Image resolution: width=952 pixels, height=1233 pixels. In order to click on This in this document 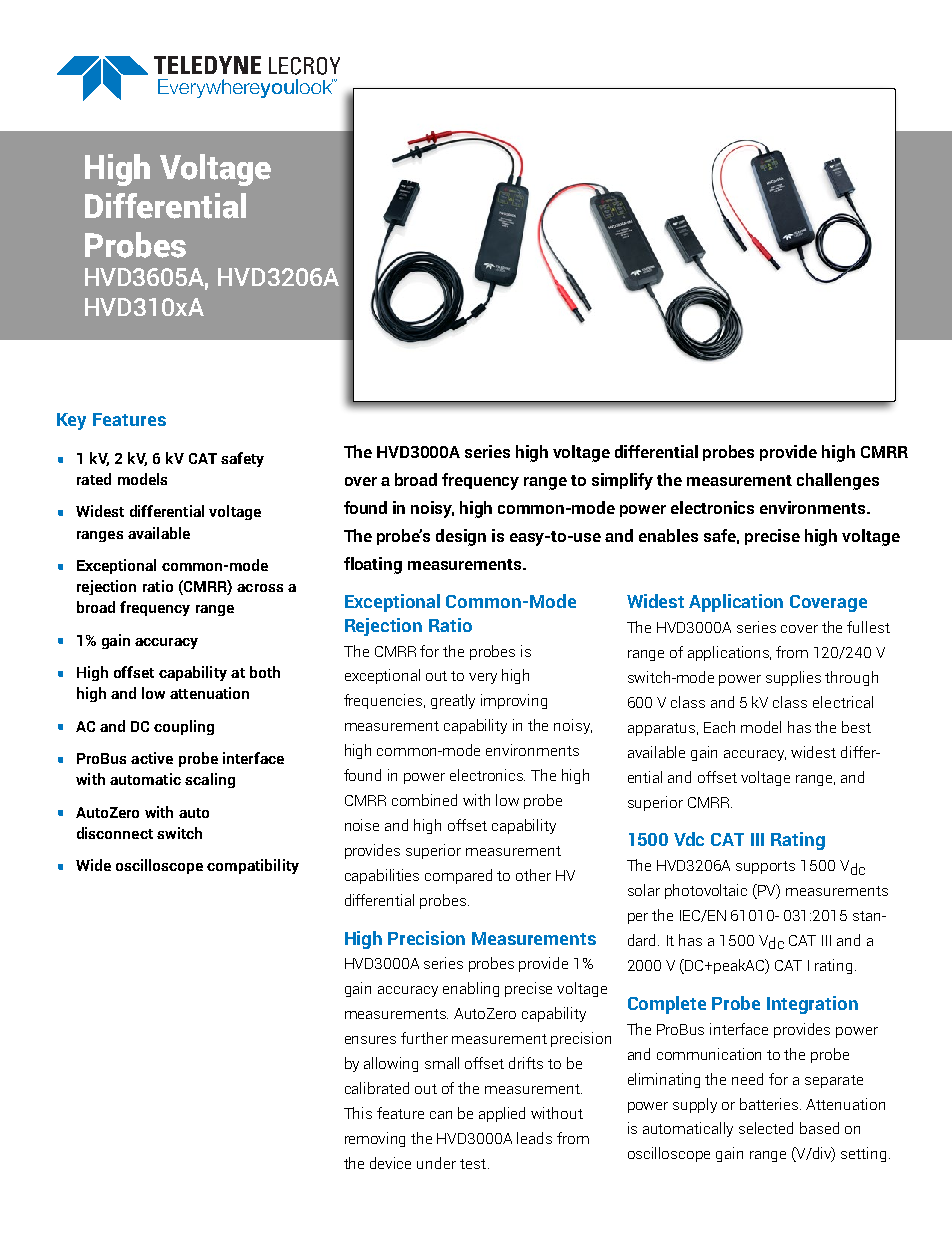, I will do `click(358, 1113)`.
